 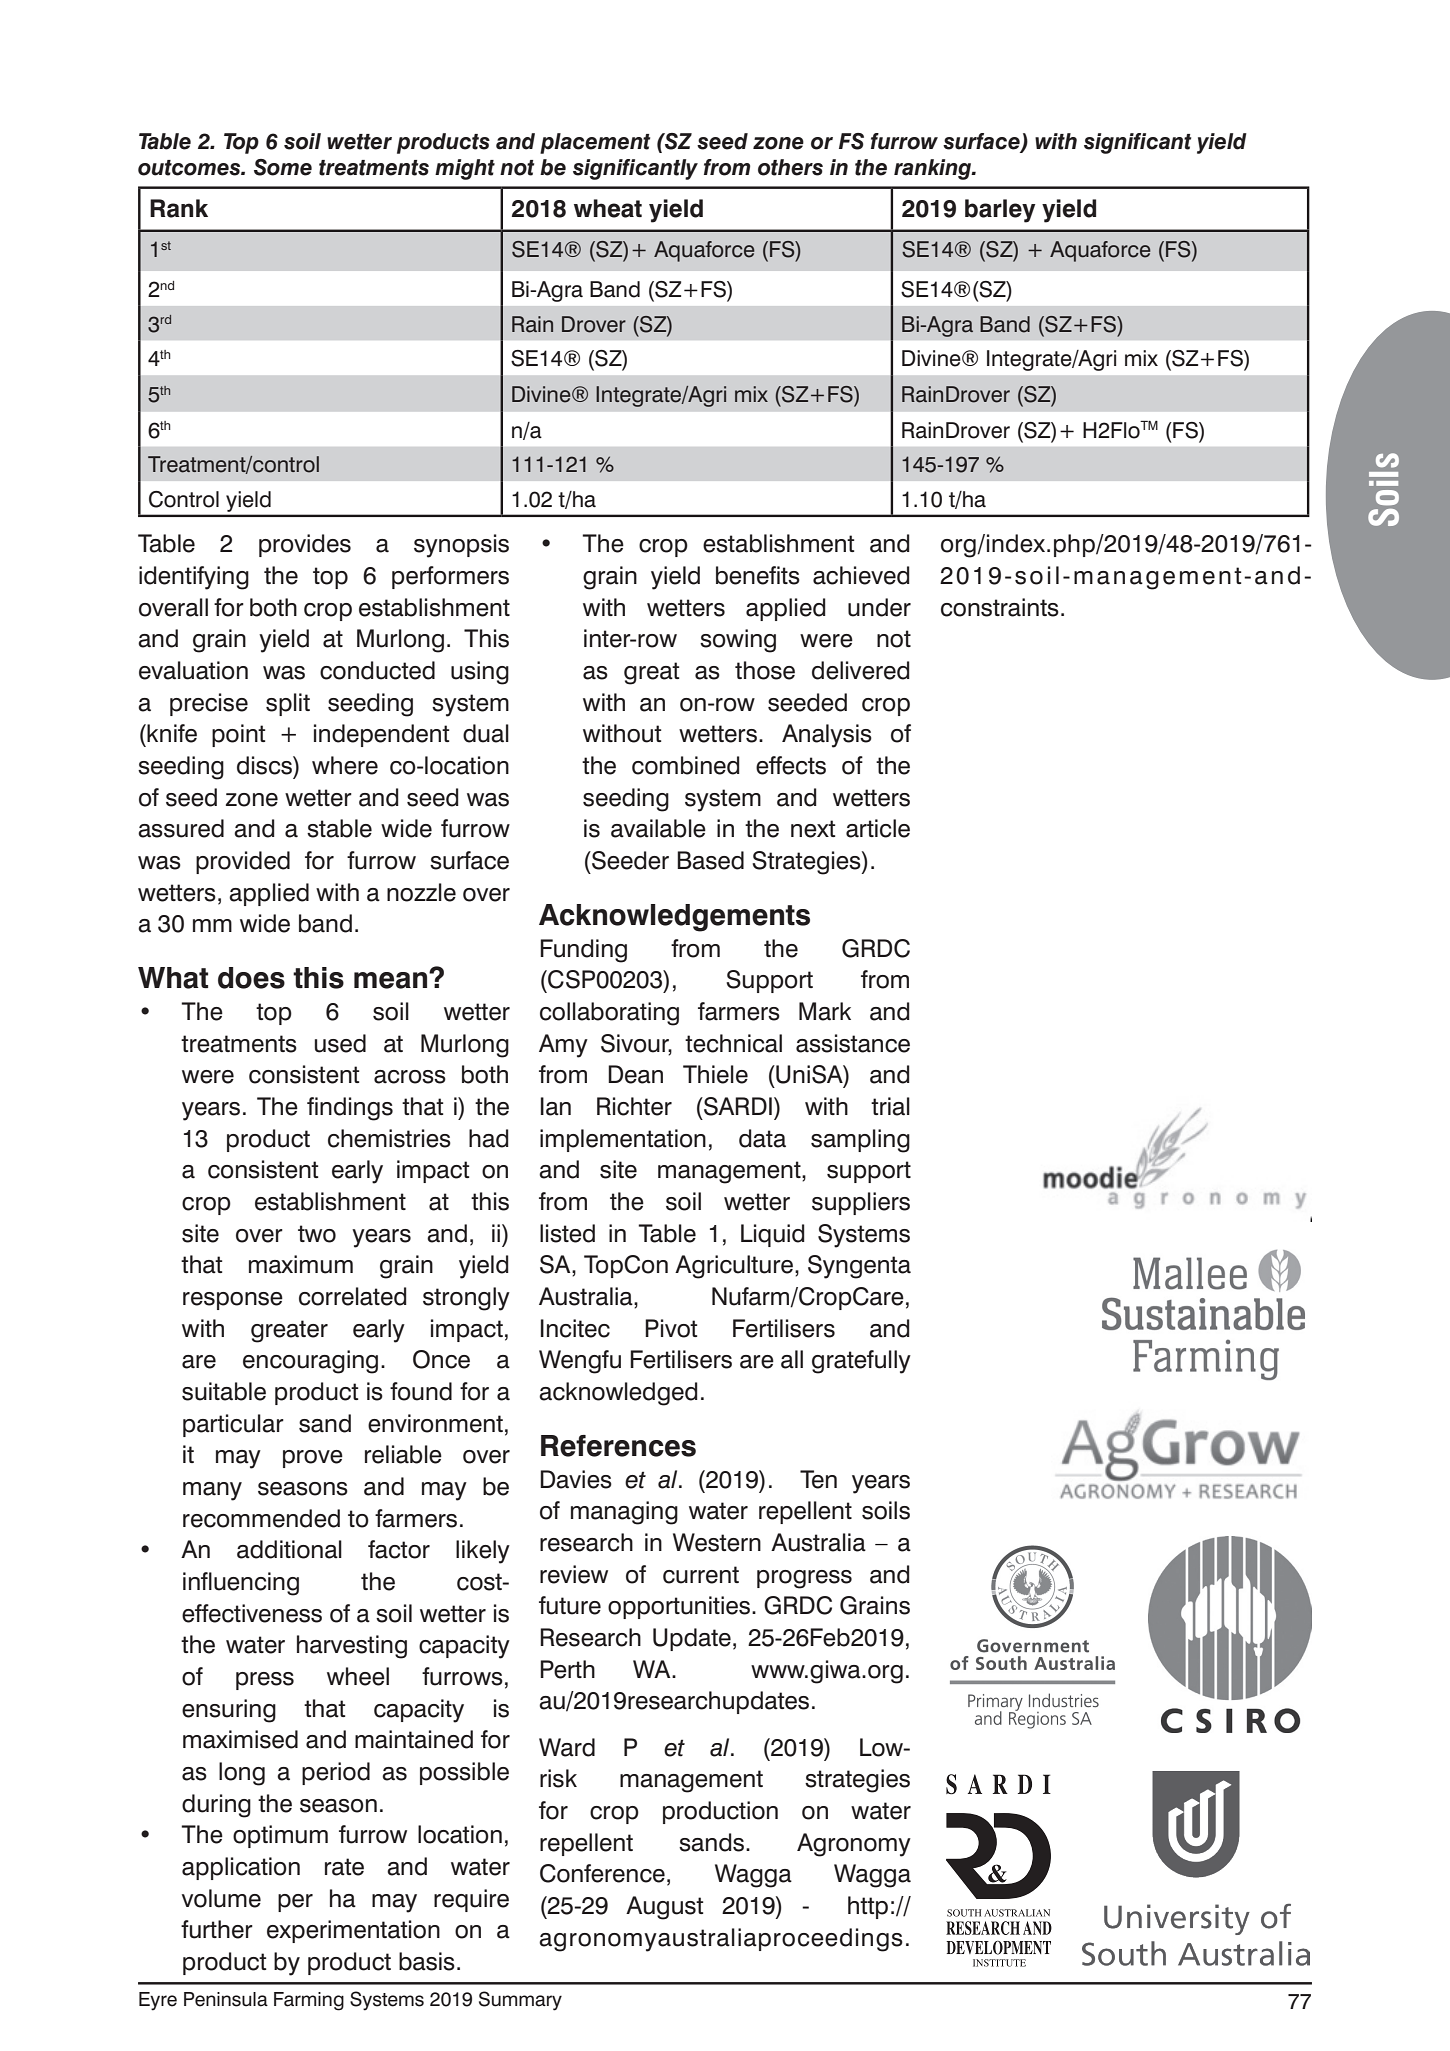 What do you see at coordinates (340, 1043) in the screenshot?
I see `used` at bounding box center [340, 1043].
